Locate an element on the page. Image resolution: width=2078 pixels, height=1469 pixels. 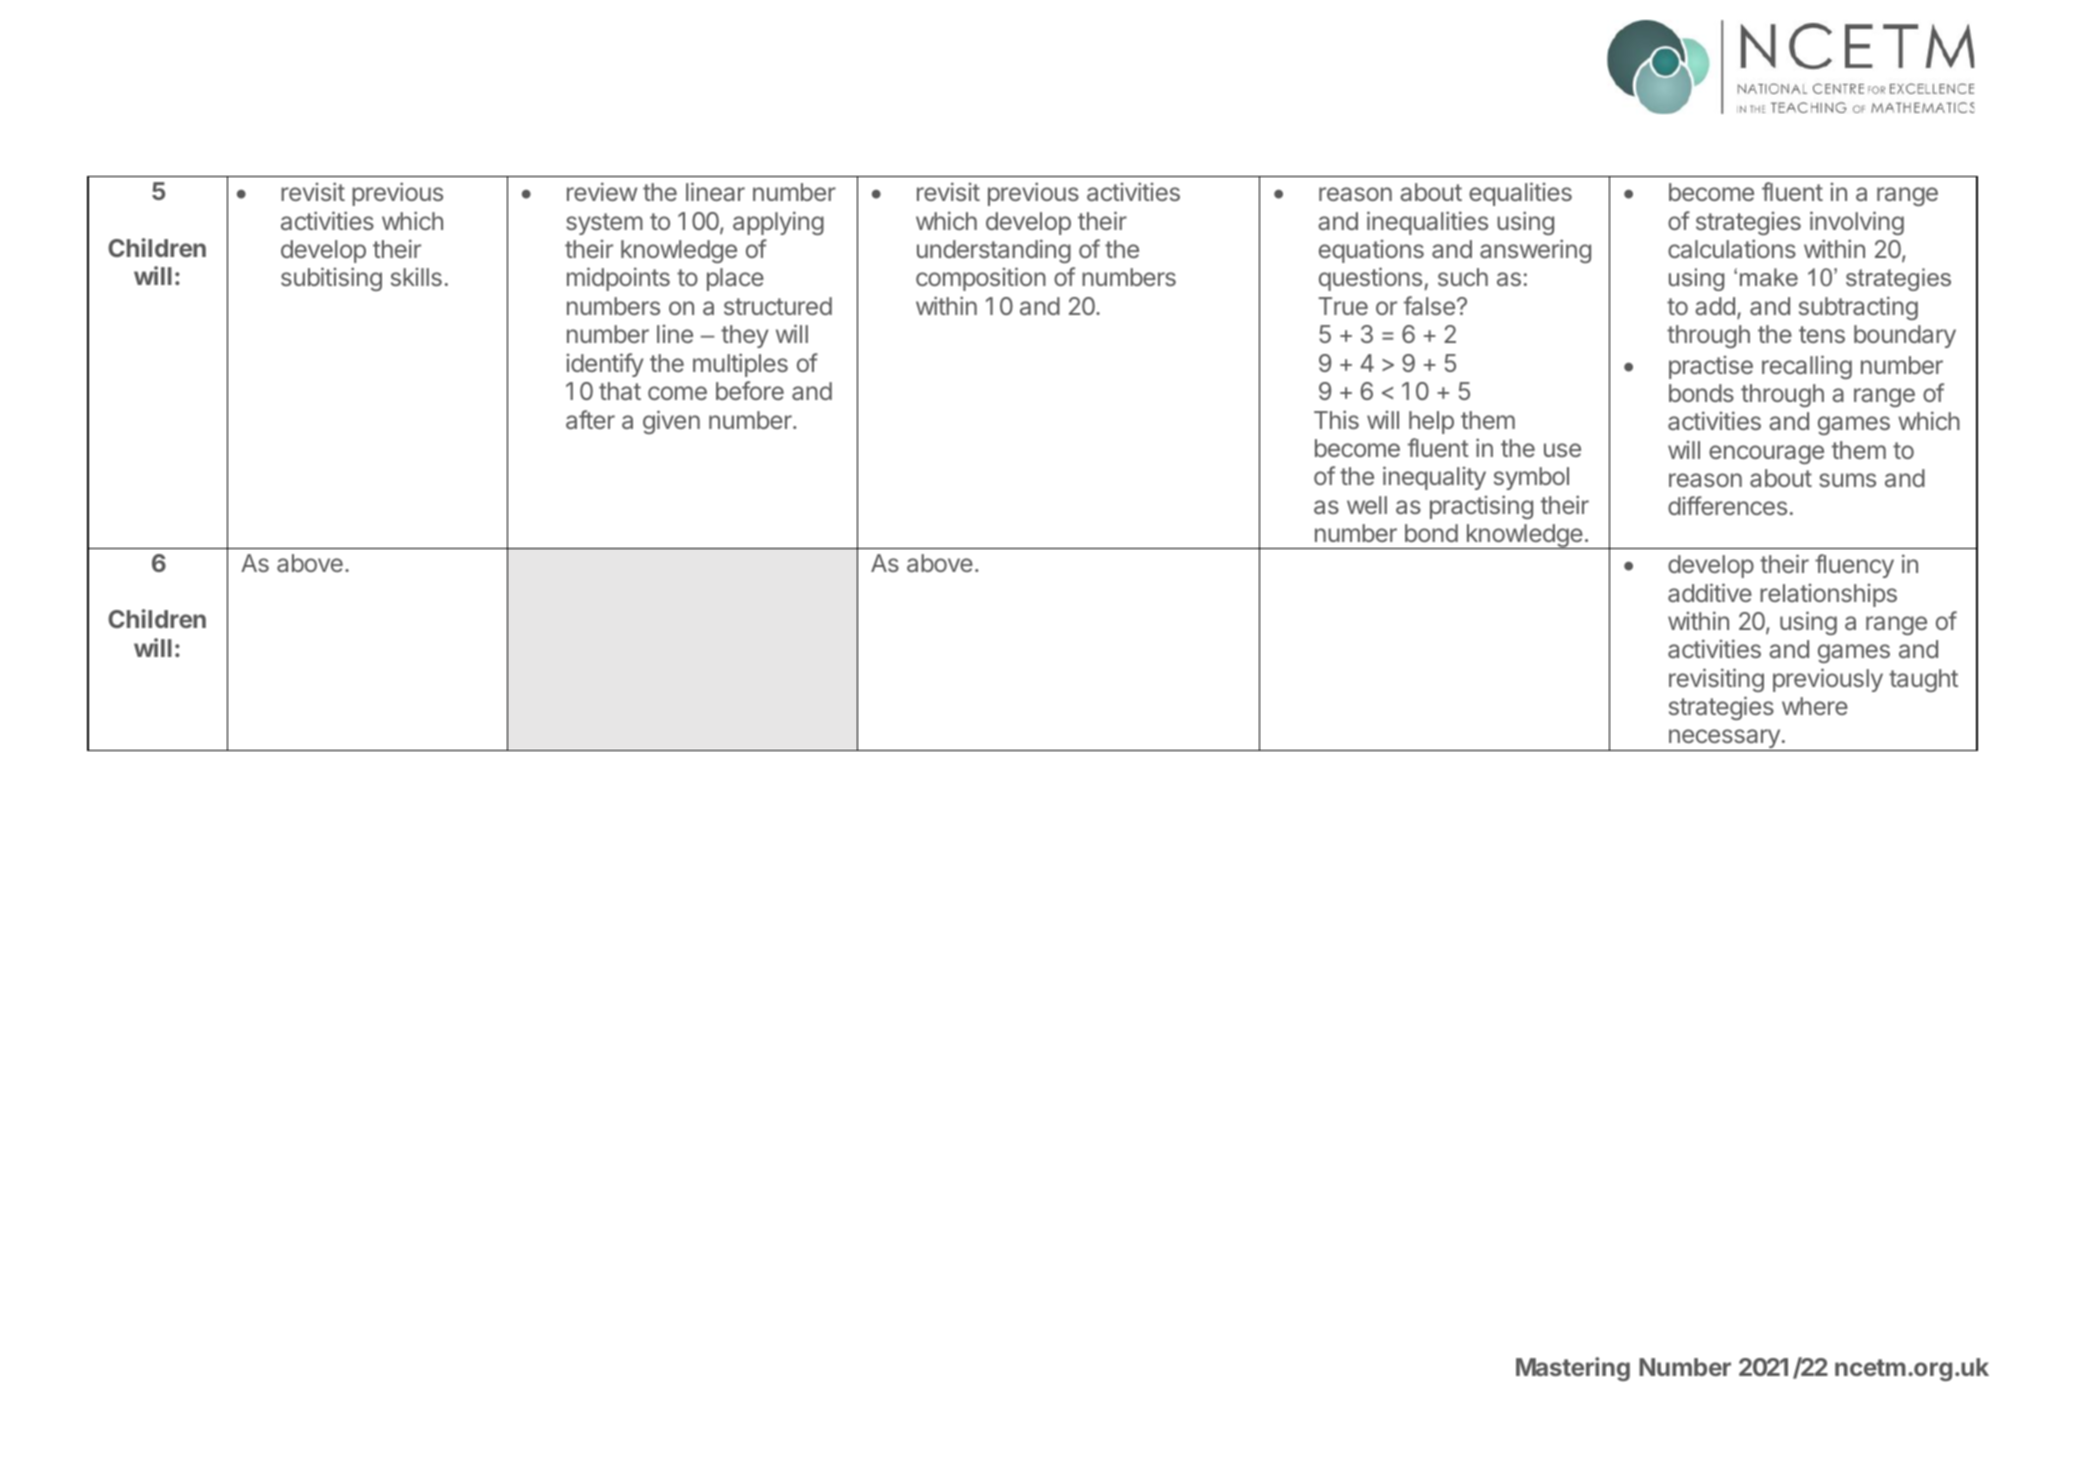
necessary is located at coordinates (1724, 740).
